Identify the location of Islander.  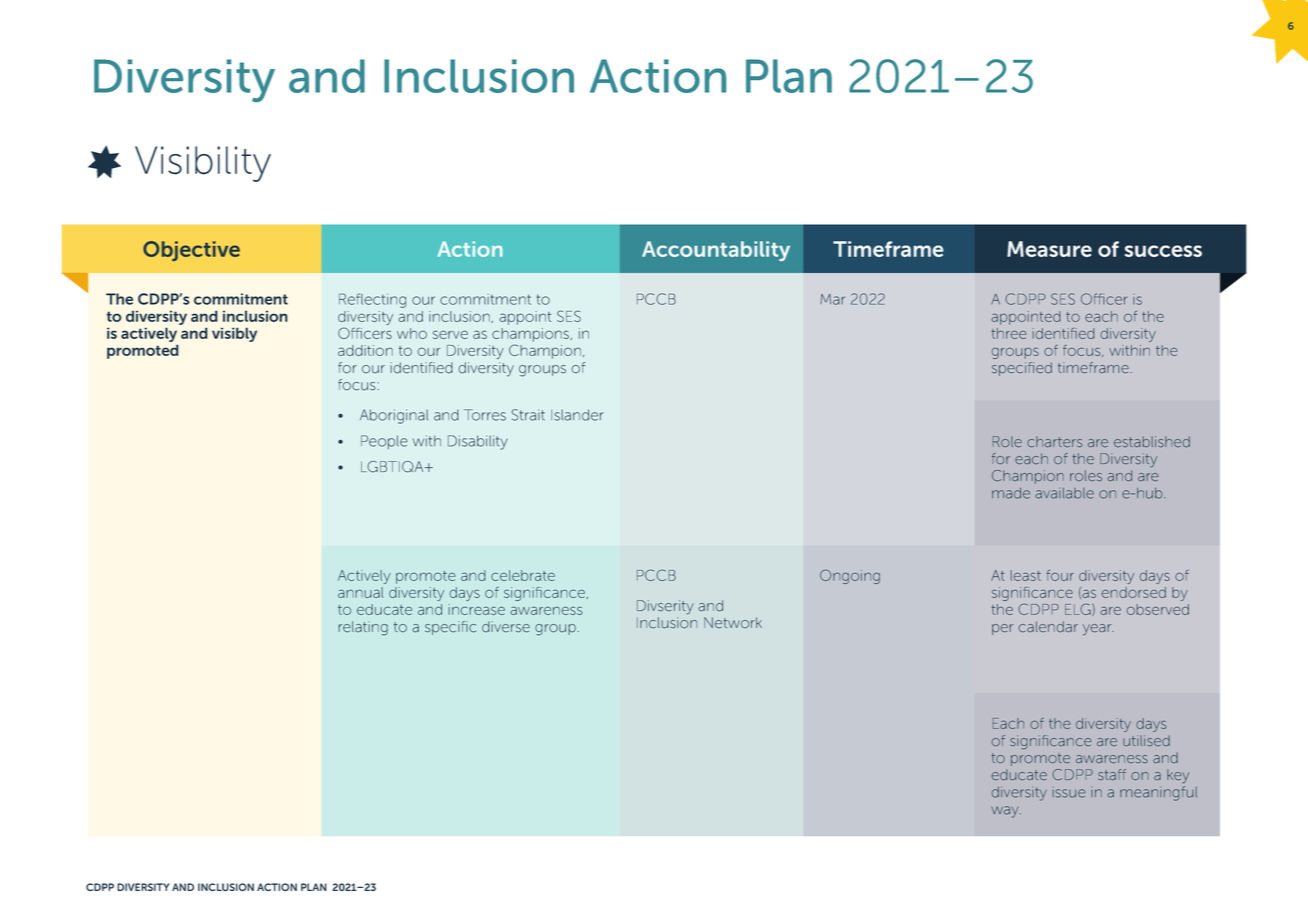
(577, 415).
